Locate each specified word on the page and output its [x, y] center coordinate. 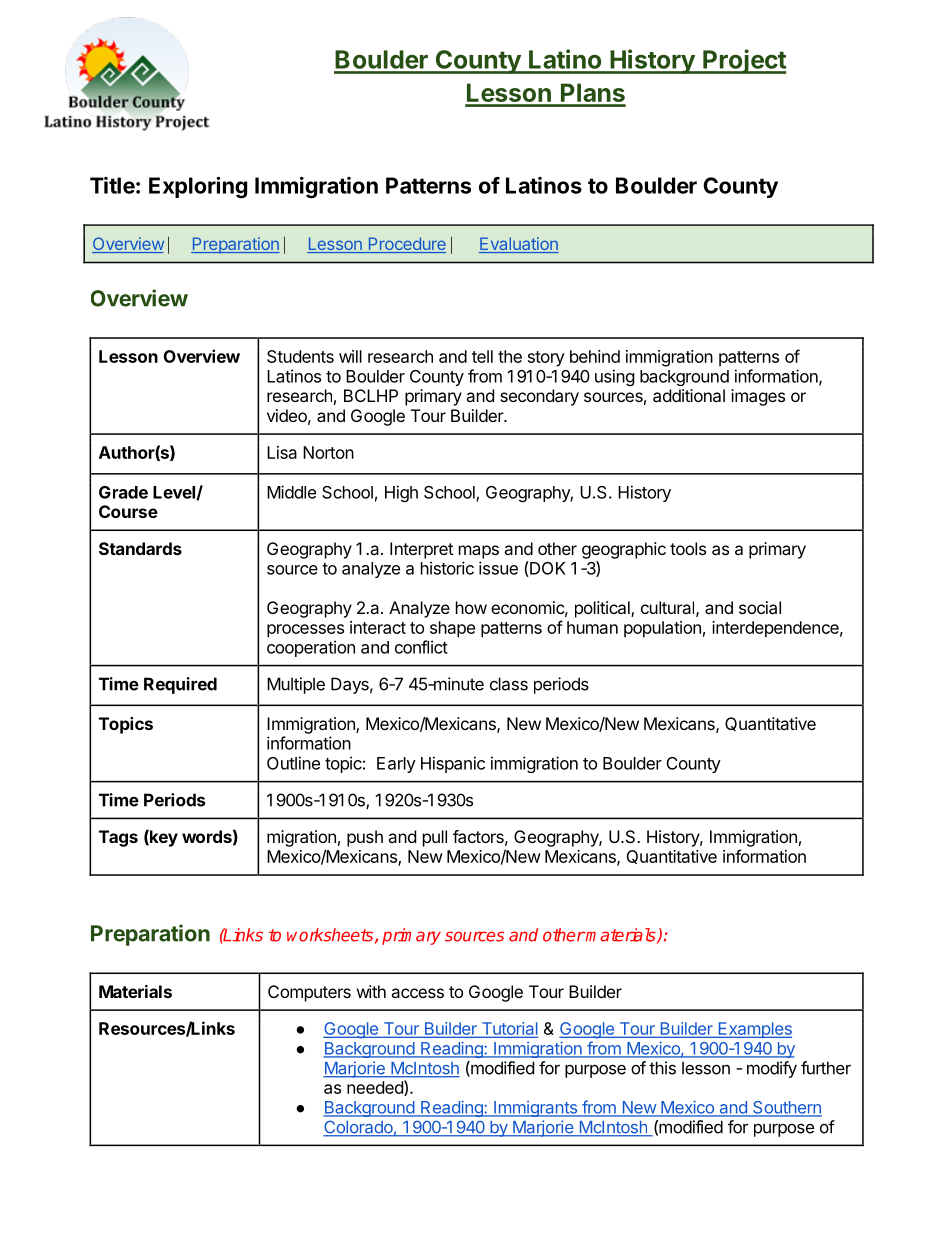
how [471, 607]
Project [744, 61]
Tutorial [508, 1029]
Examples [754, 1030]
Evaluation [519, 245]
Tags [118, 838]
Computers [309, 993]
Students [300, 356]
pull [435, 838]
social [760, 607]
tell [482, 356]
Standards [140, 548]
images [758, 397]
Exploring [198, 187]
